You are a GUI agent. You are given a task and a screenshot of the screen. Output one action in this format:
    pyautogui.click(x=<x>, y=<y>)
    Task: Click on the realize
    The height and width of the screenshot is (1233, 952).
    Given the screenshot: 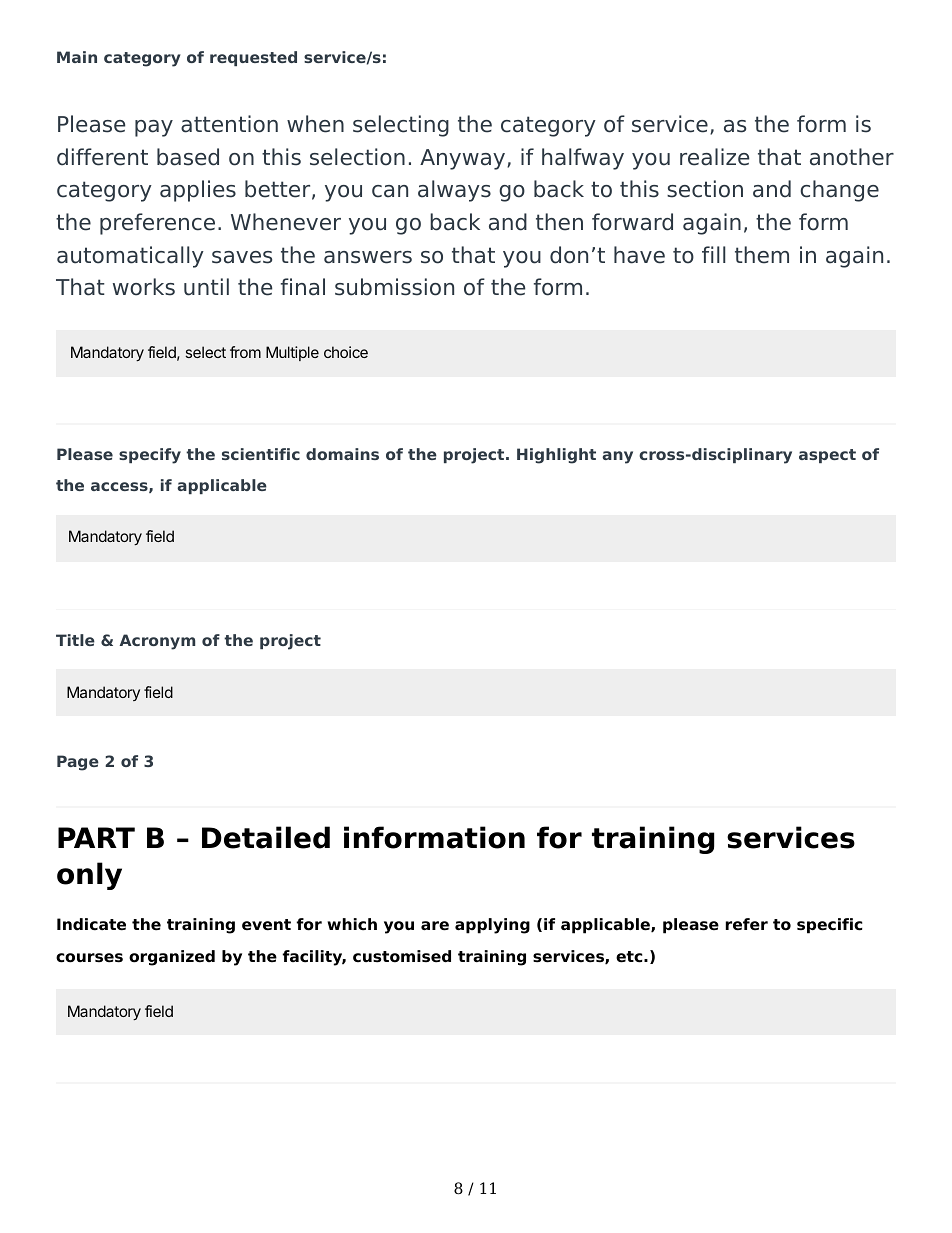 What is the action you would take?
    pyautogui.click(x=714, y=157)
